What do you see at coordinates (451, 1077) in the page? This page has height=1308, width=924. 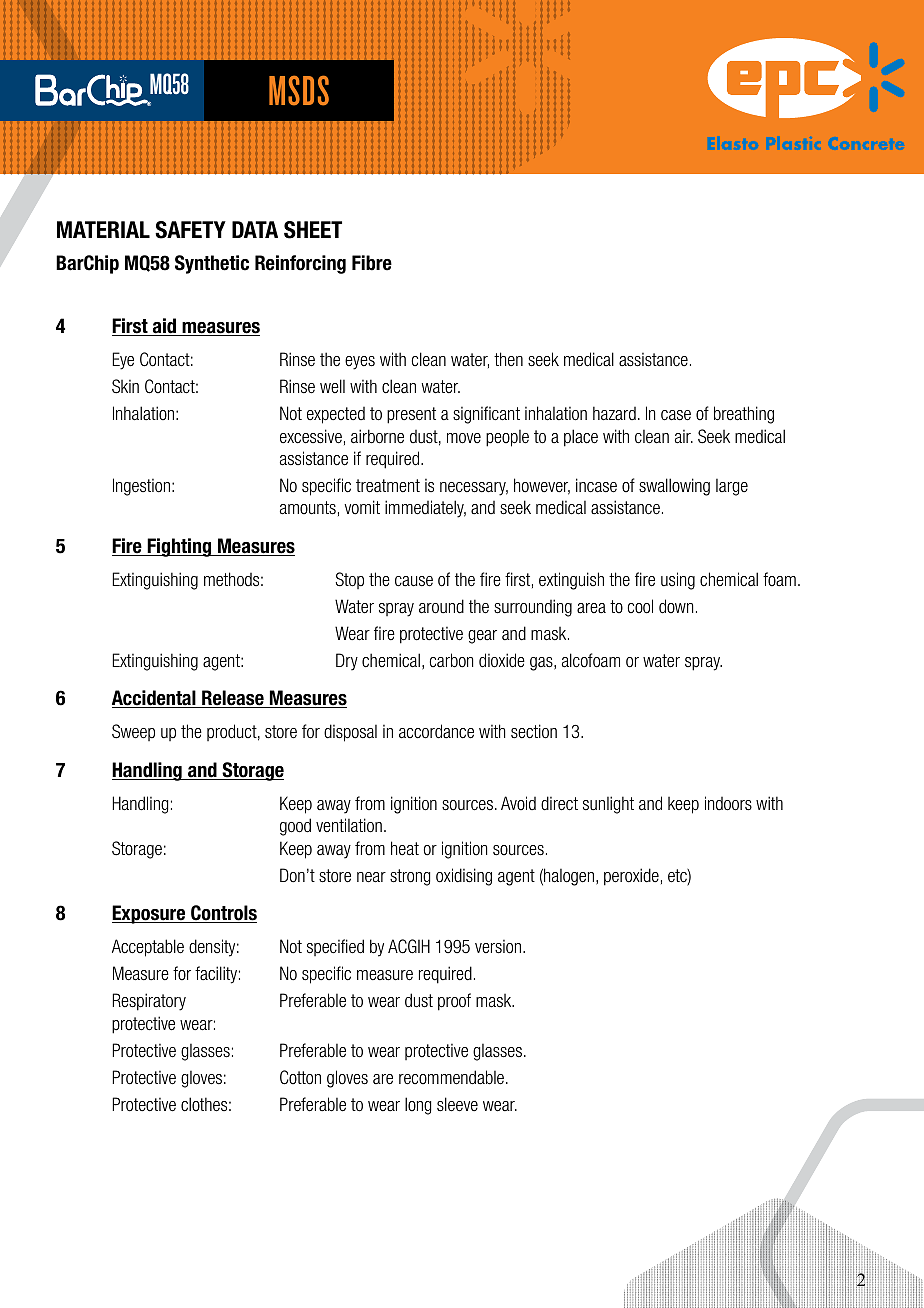 I see `recommendable` at bounding box center [451, 1077].
